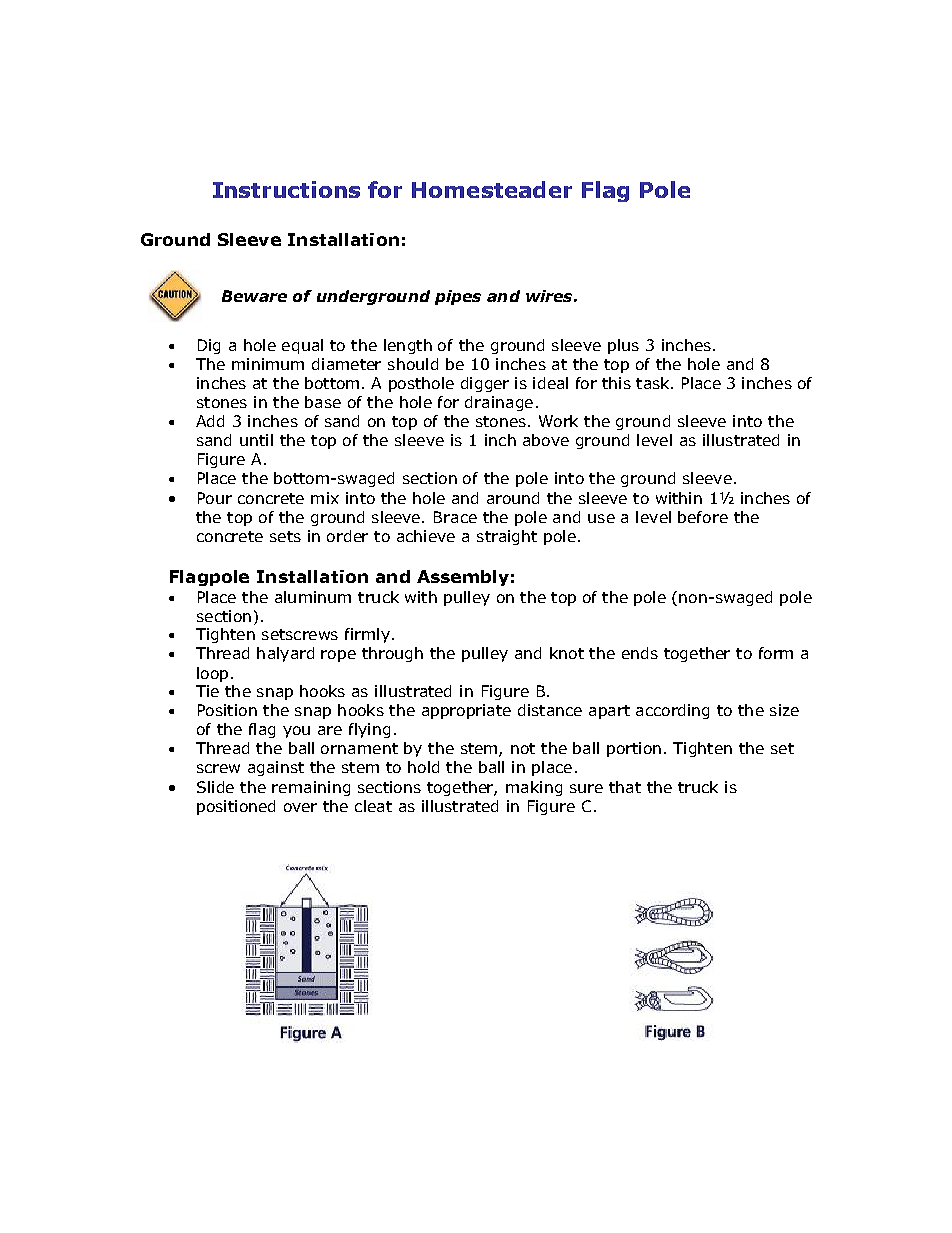 The image size is (952, 1233). Describe the element at coordinates (325, 498) in the image. I see `mix` at that location.
